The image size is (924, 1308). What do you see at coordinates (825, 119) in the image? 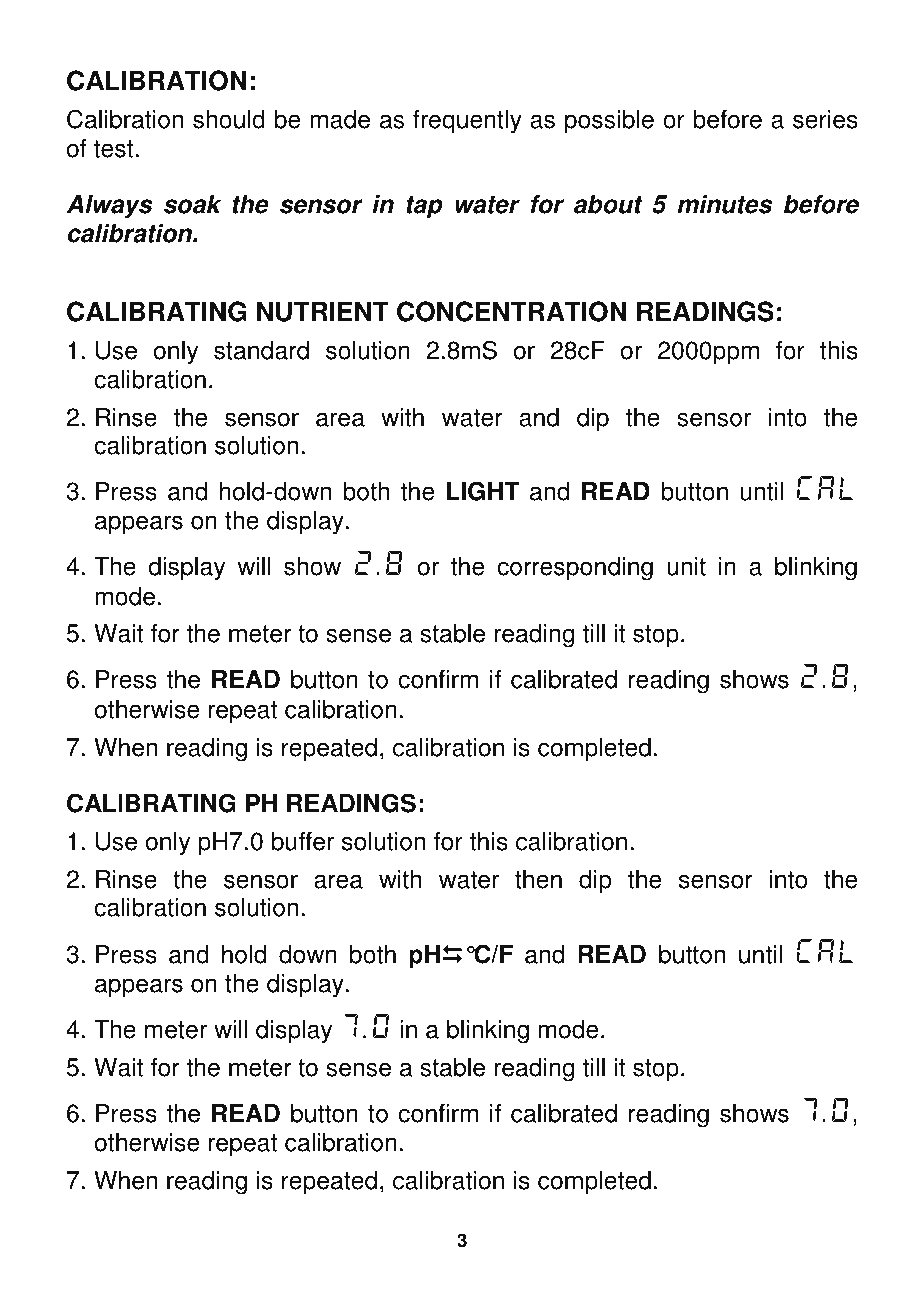
I see `series` at bounding box center [825, 119].
